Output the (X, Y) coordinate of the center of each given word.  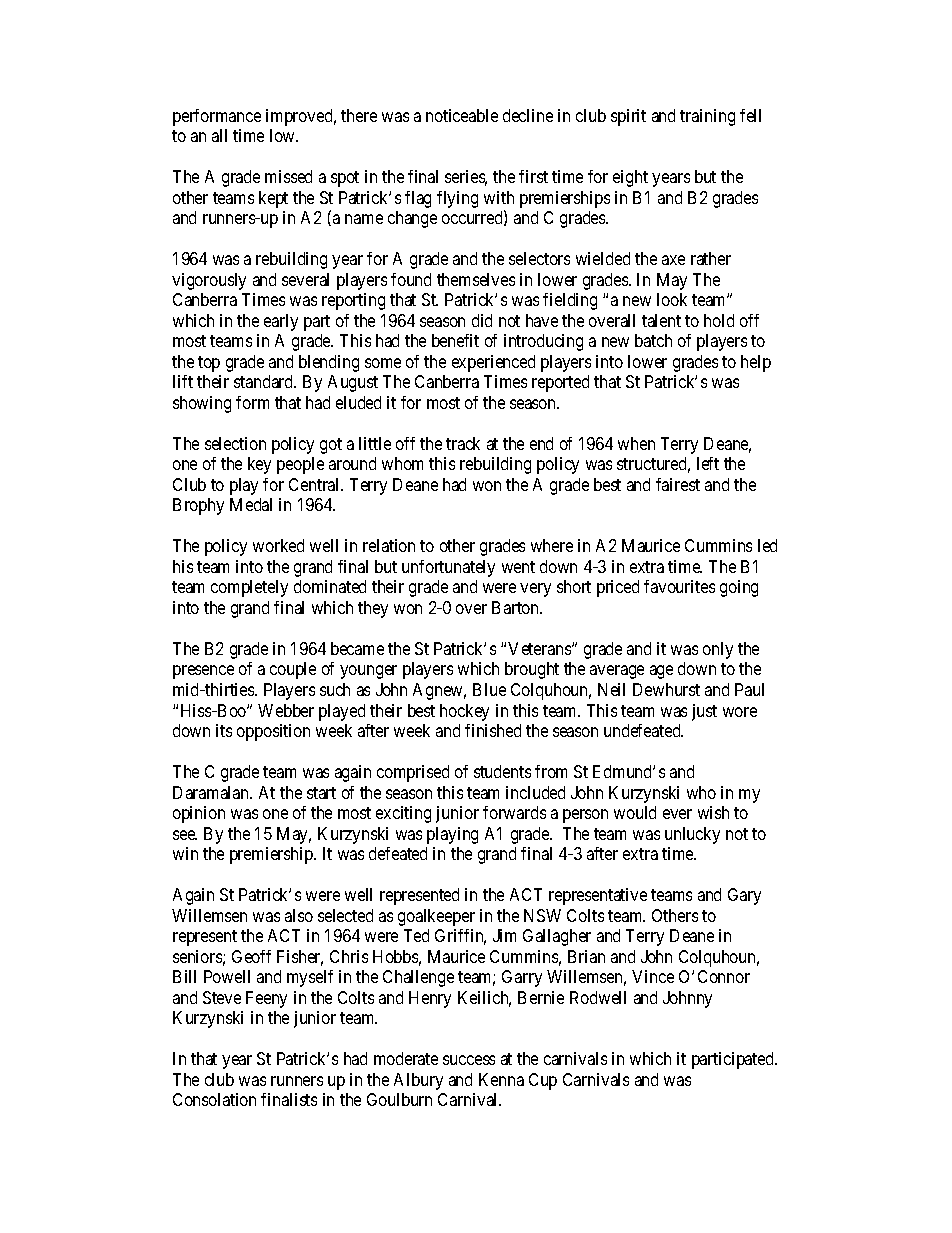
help (756, 363)
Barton (517, 607)
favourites (679, 586)
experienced (493, 363)
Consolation (214, 1099)
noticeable (462, 115)
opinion (199, 814)
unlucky (692, 835)
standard (265, 381)
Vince (653, 976)
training (707, 117)
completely (249, 588)
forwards (514, 812)
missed (288, 176)
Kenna (501, 1079)
